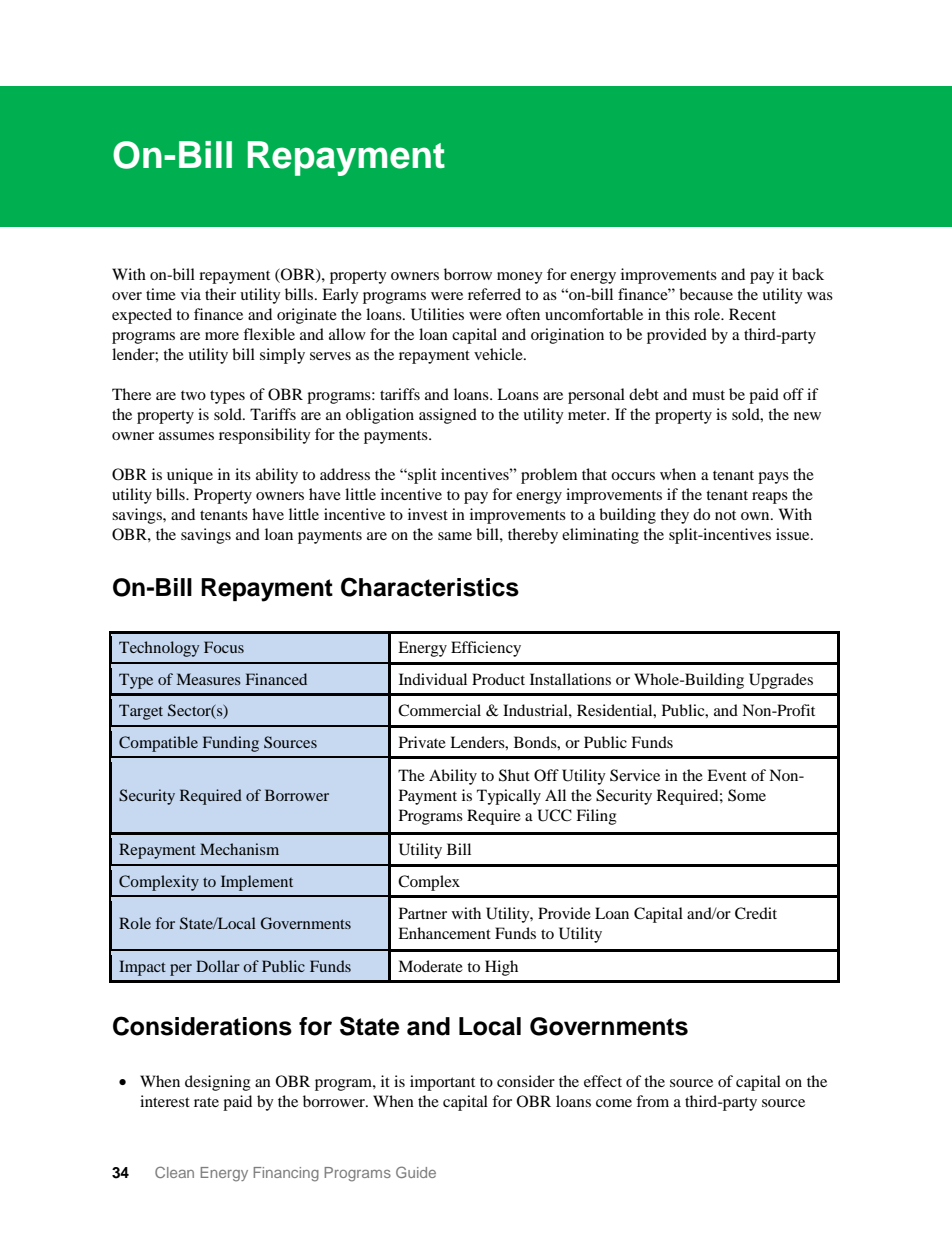 This screenshot has width=952, height=1233. What do you see at coordinates (220, 294) in the screenshot?
I see `their` at bounding box center [220, 294].
